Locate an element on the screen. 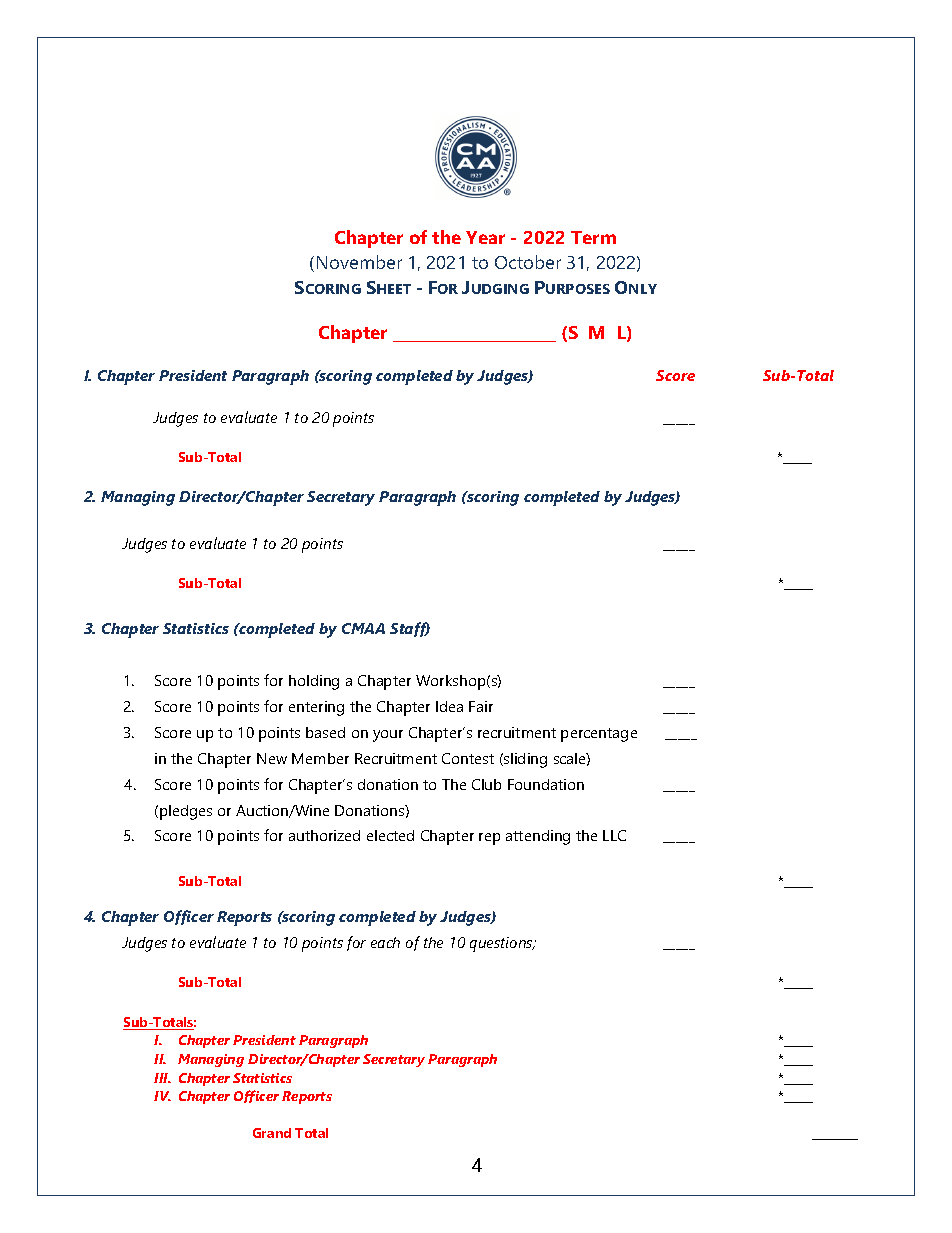  Year is located at coordinates (485, 237).
